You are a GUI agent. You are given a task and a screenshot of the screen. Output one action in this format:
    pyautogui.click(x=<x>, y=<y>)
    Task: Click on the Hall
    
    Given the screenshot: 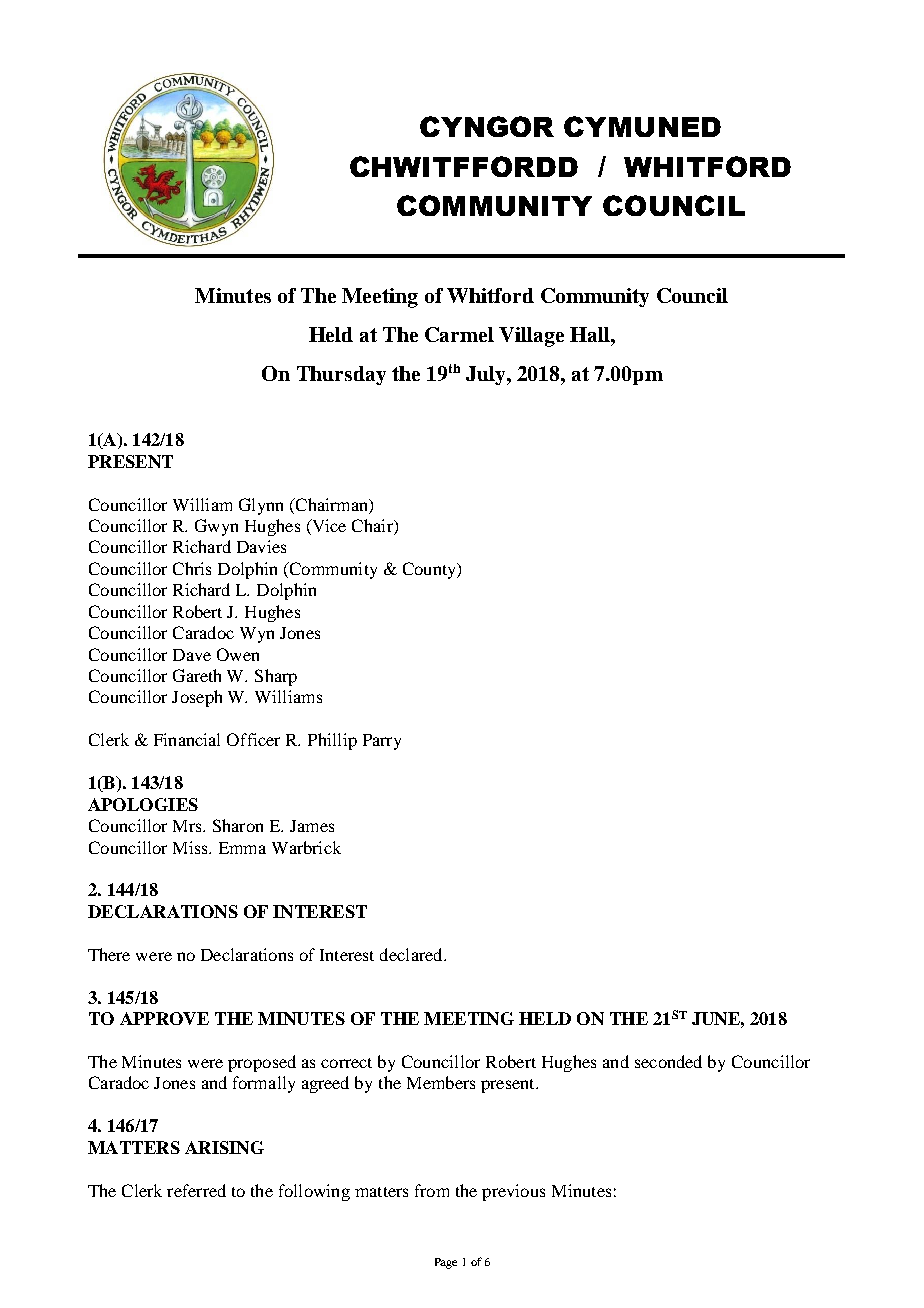 What is the action you would take?
    pyautogui.click(x=591, y=334)
